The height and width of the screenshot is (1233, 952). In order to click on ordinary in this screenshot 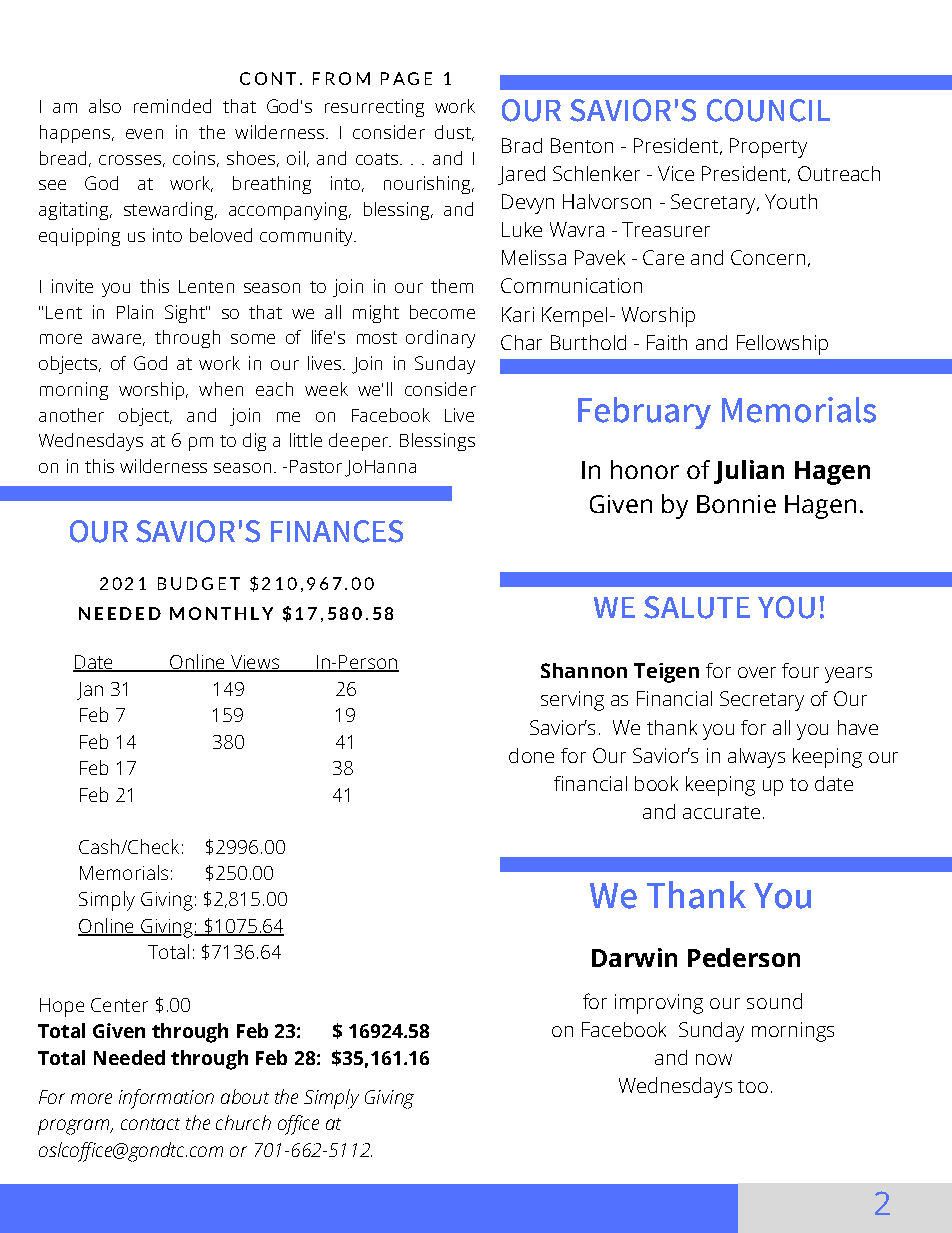, I will do `click(440, 339)`.
